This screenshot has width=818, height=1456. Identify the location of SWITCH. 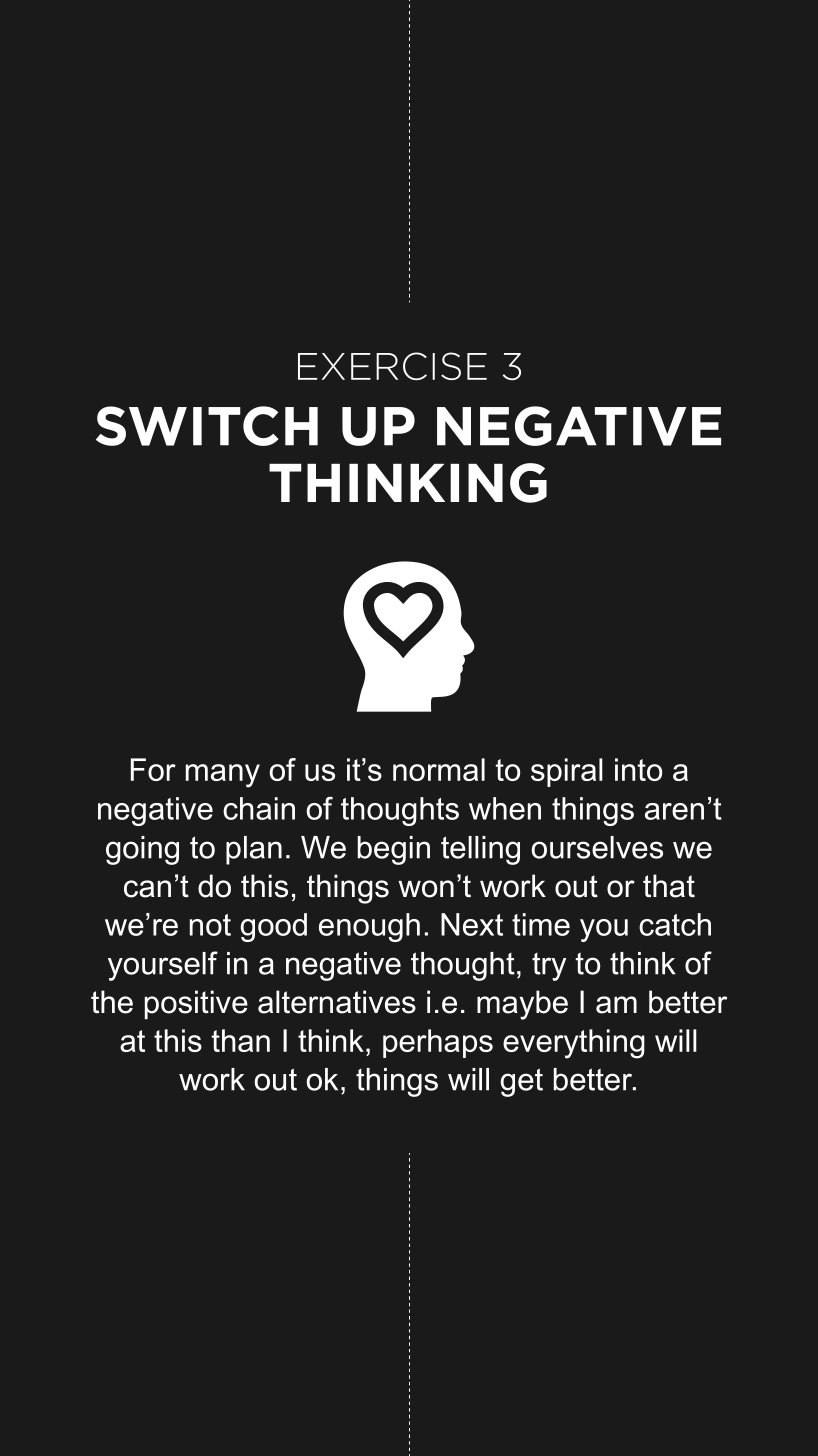
(207, 426).
